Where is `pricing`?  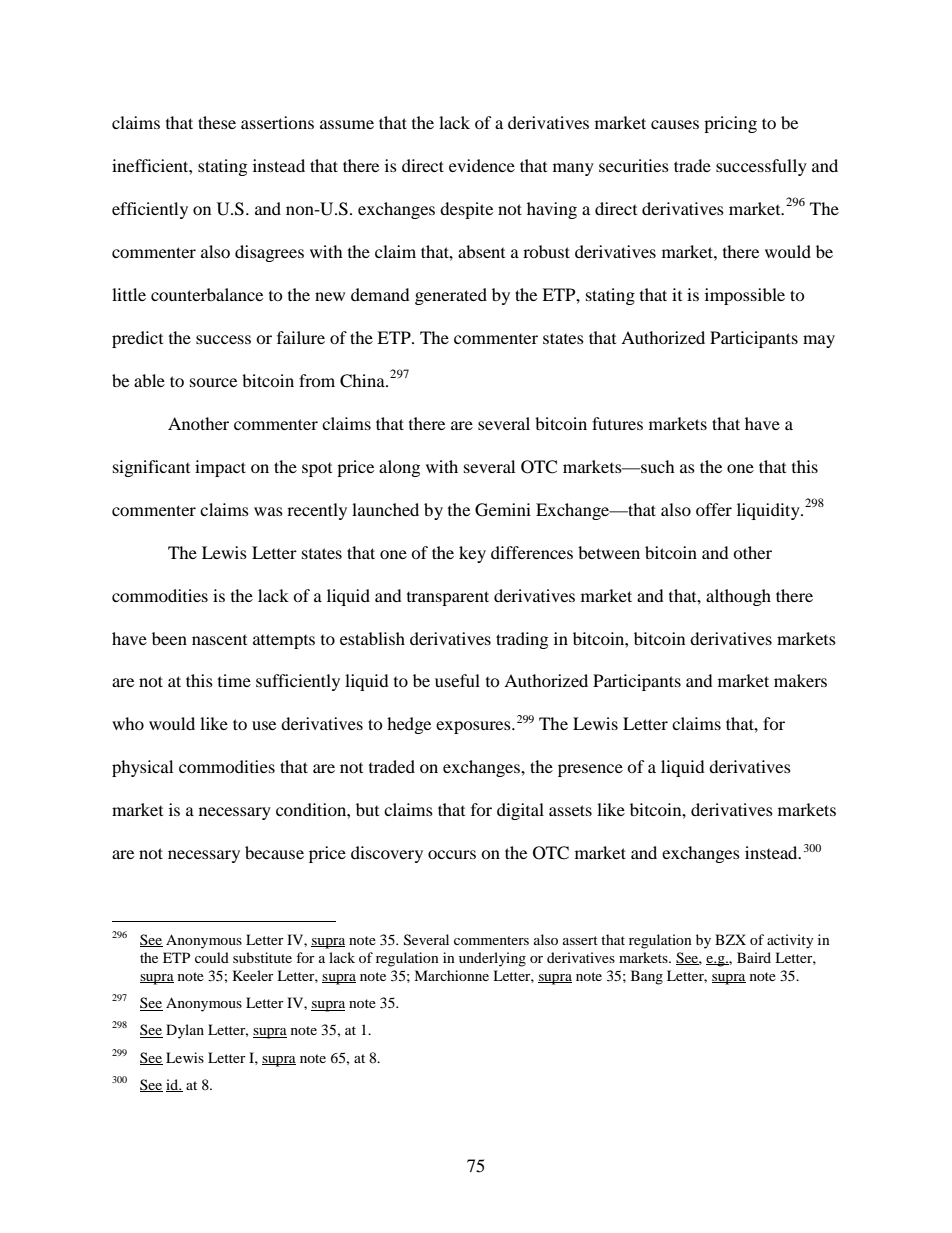 pricing is located at coordinates (730, 124).
